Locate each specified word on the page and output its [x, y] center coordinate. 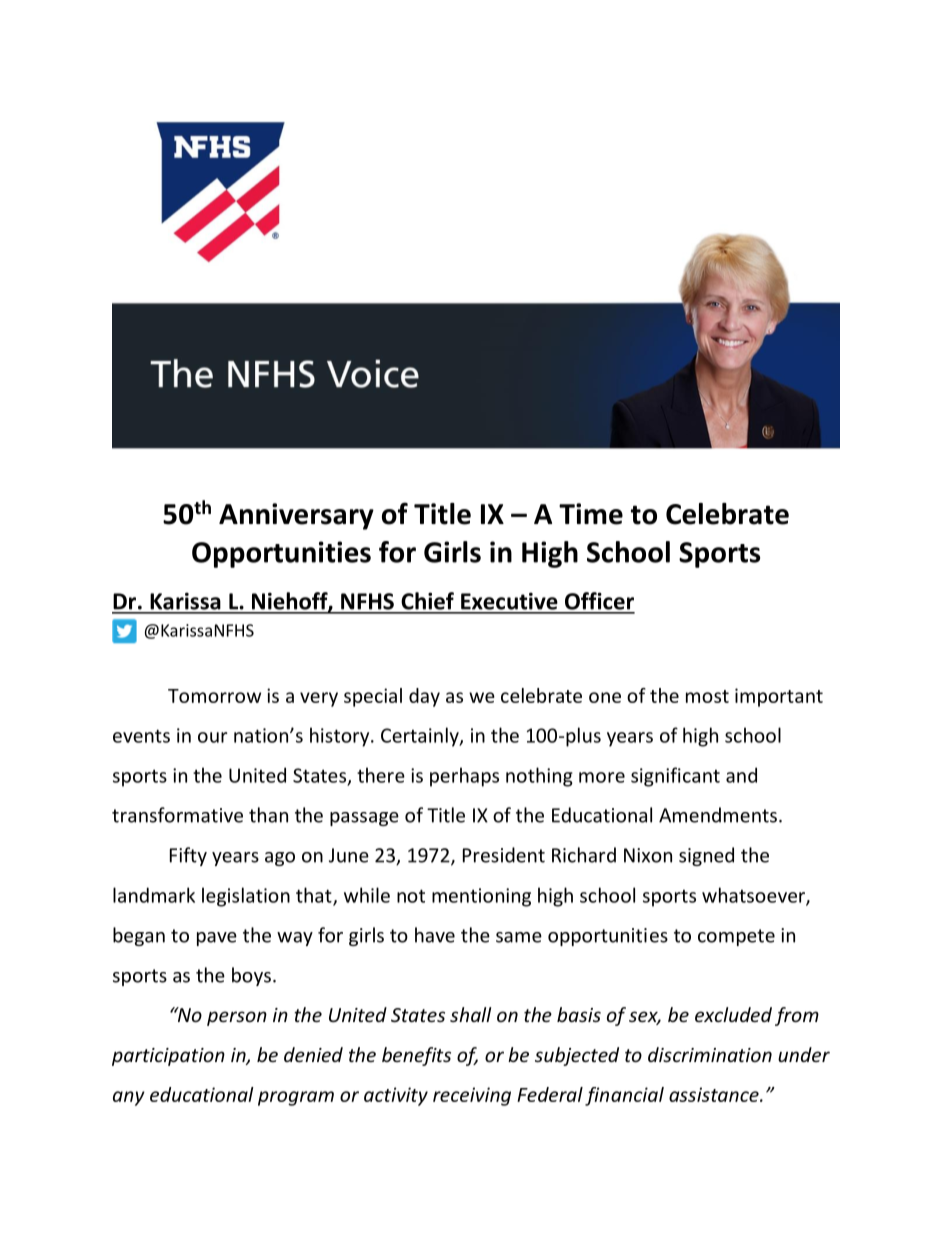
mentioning [481, 897]
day [424, 697]
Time [591, 514]
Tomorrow [214, 696]
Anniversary [296, 516]
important [779, 697]
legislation [246, 897]
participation [168, 1057]
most [707, 696]
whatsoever [754, 896]
